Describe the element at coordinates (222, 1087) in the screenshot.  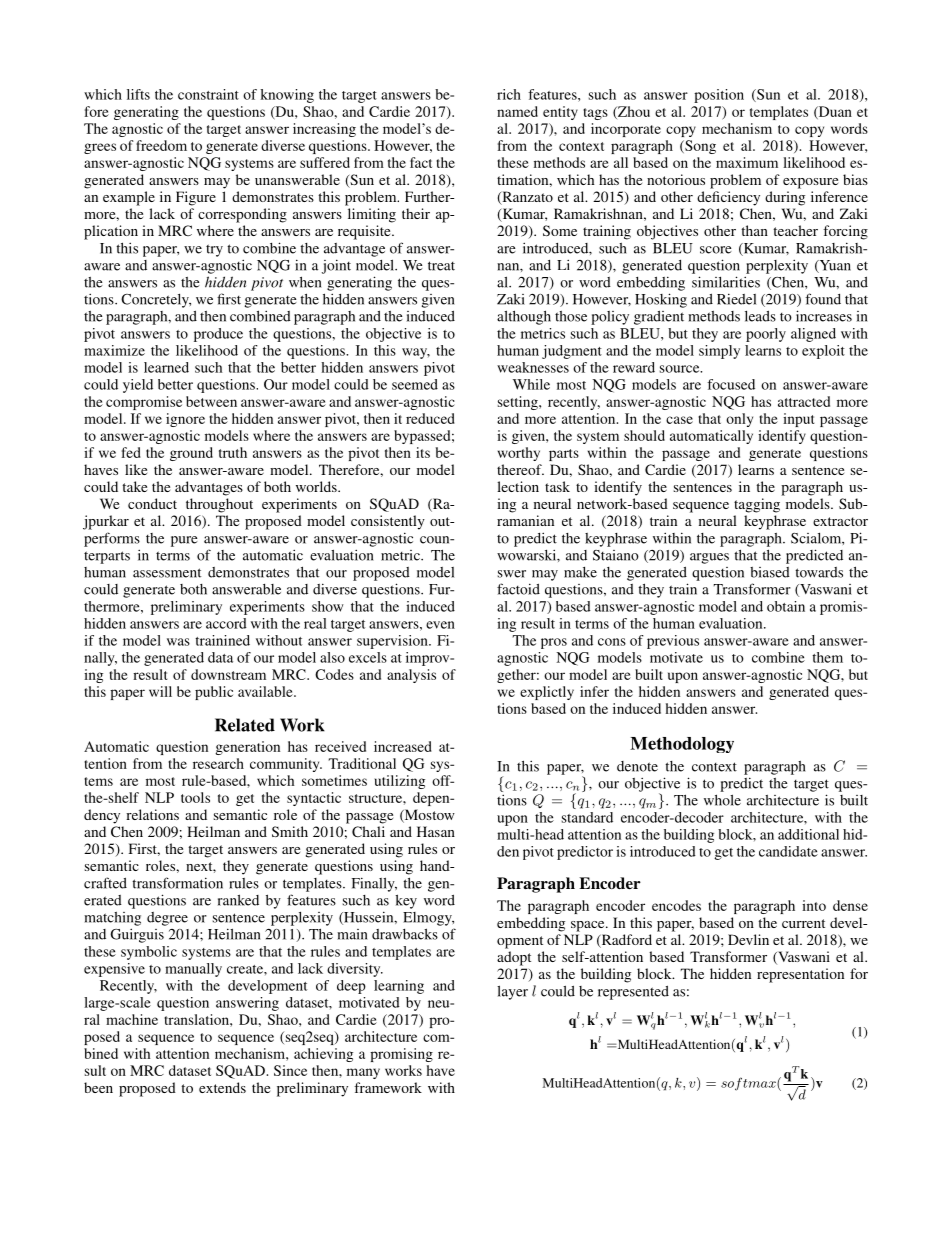
I see `extends` at that location.
